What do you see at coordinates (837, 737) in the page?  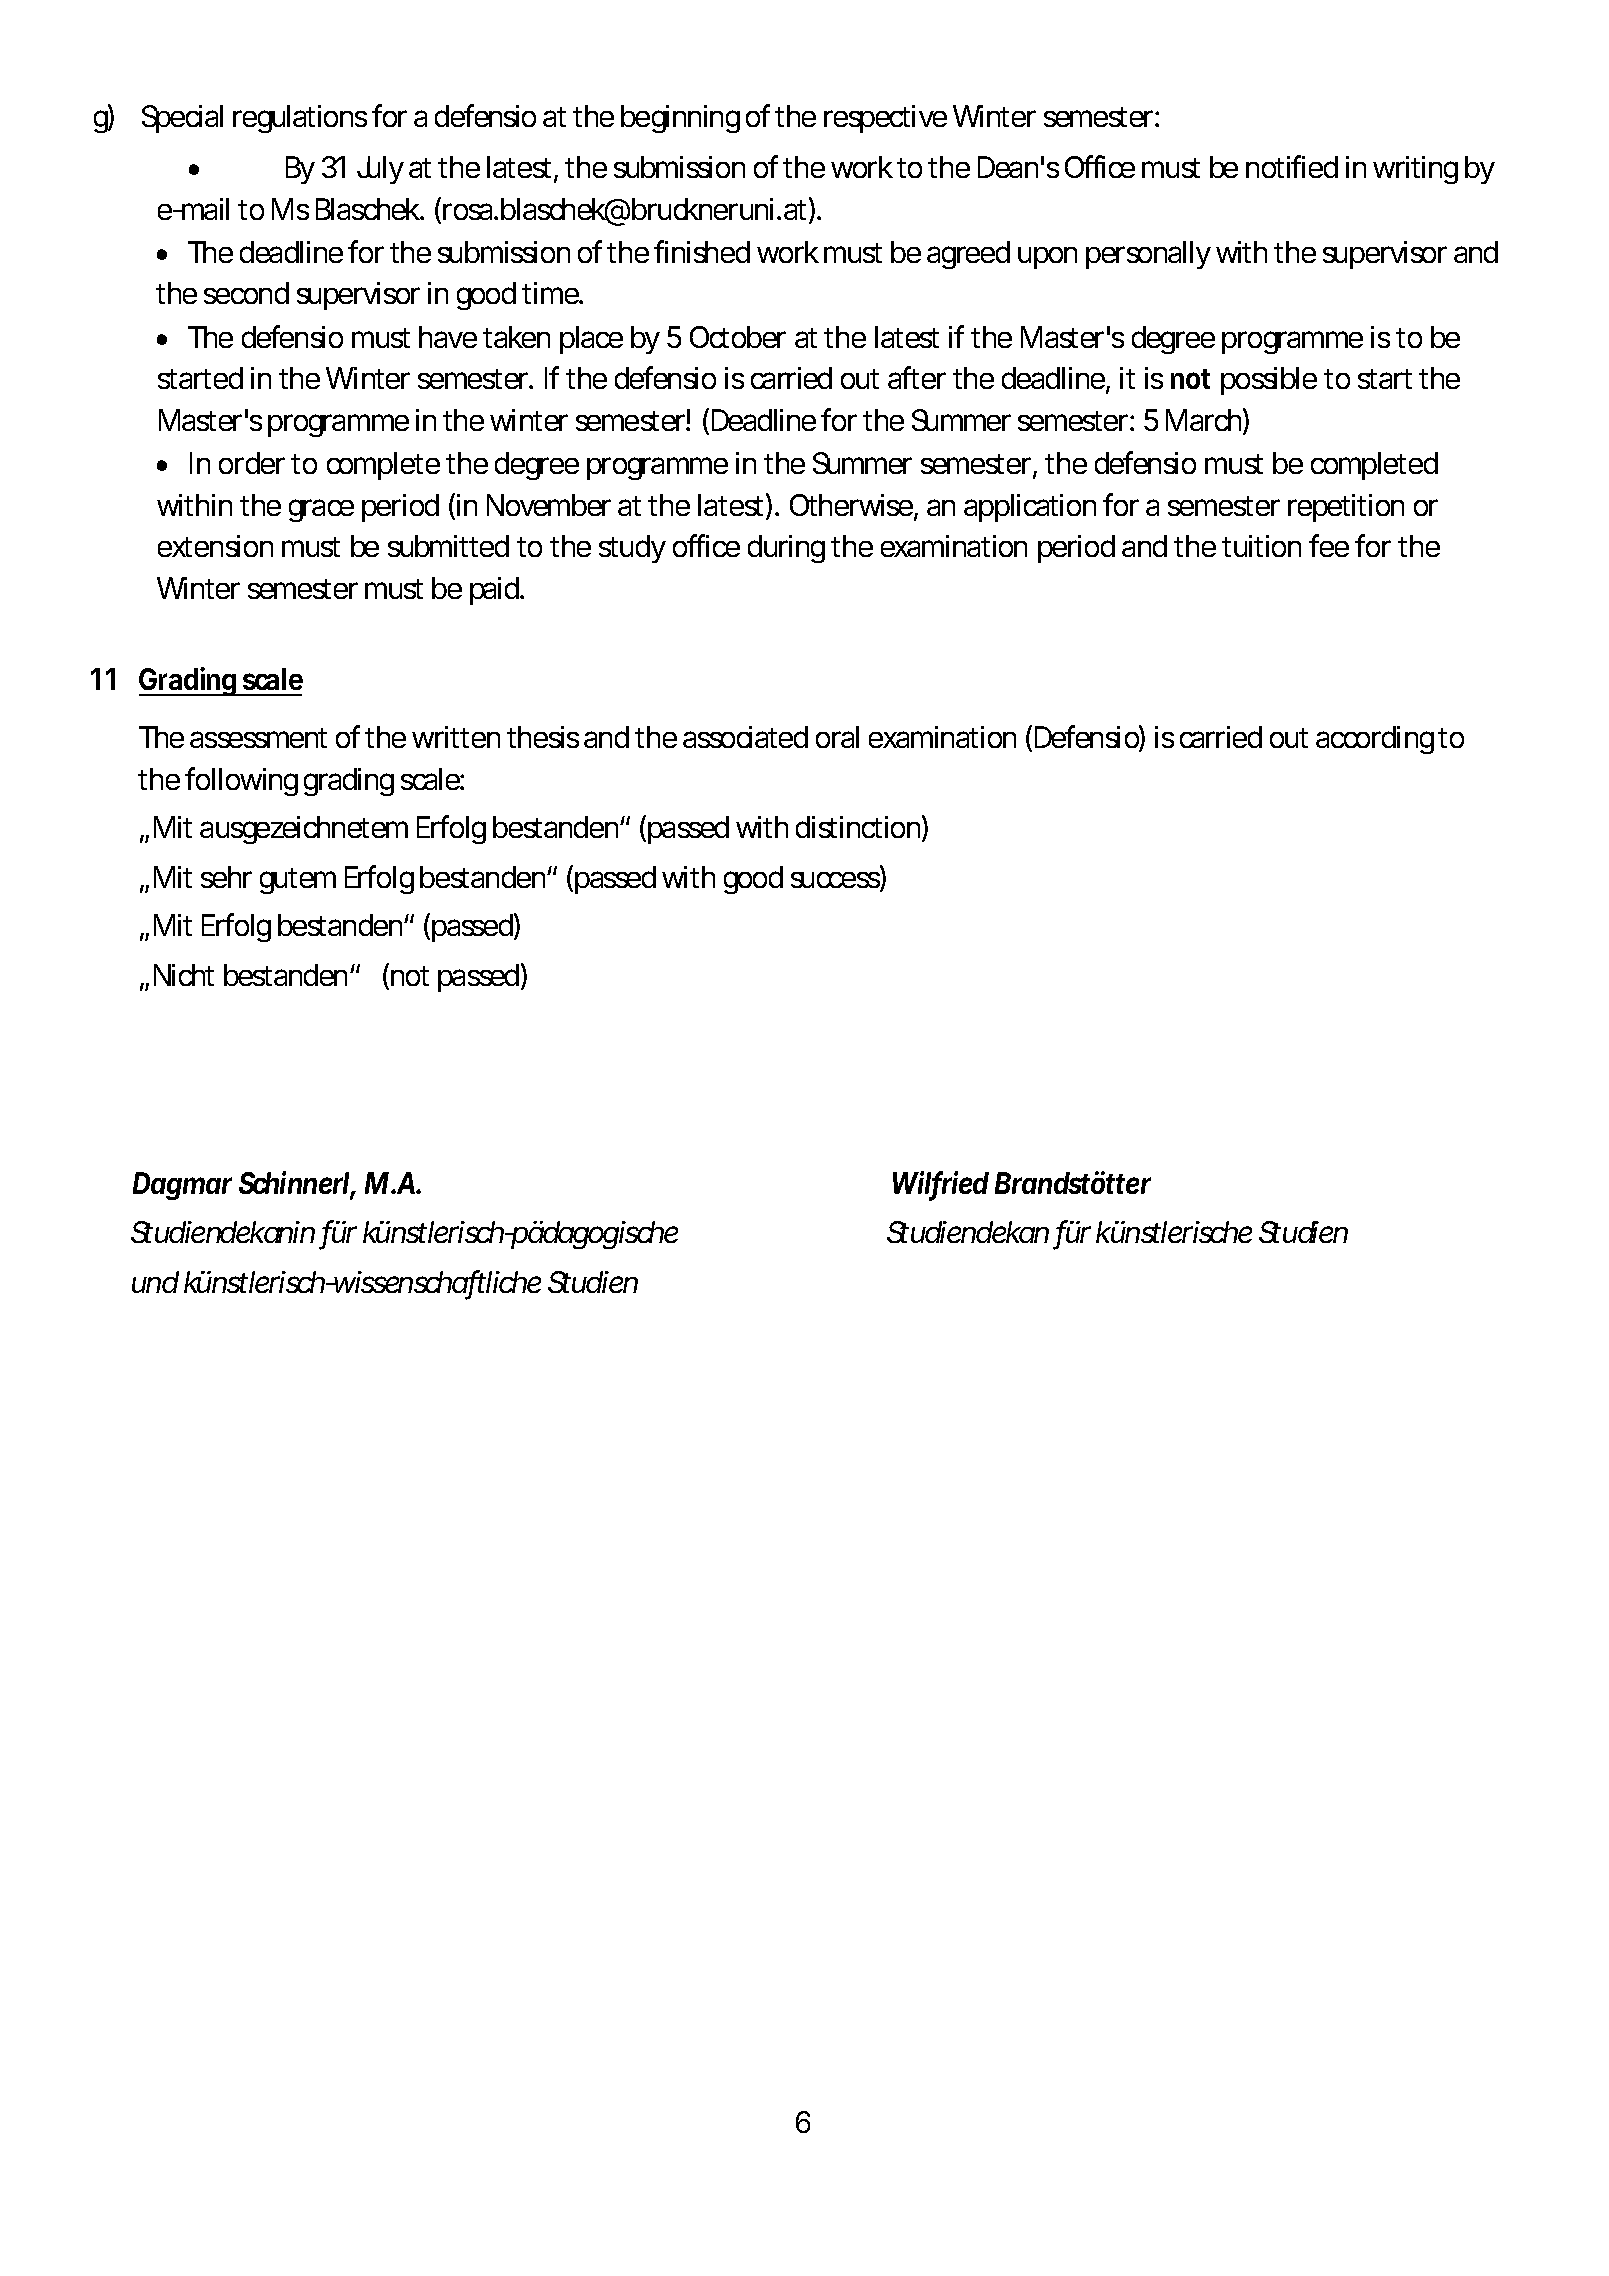 I see `oral` at bounding box center [837, 737].
